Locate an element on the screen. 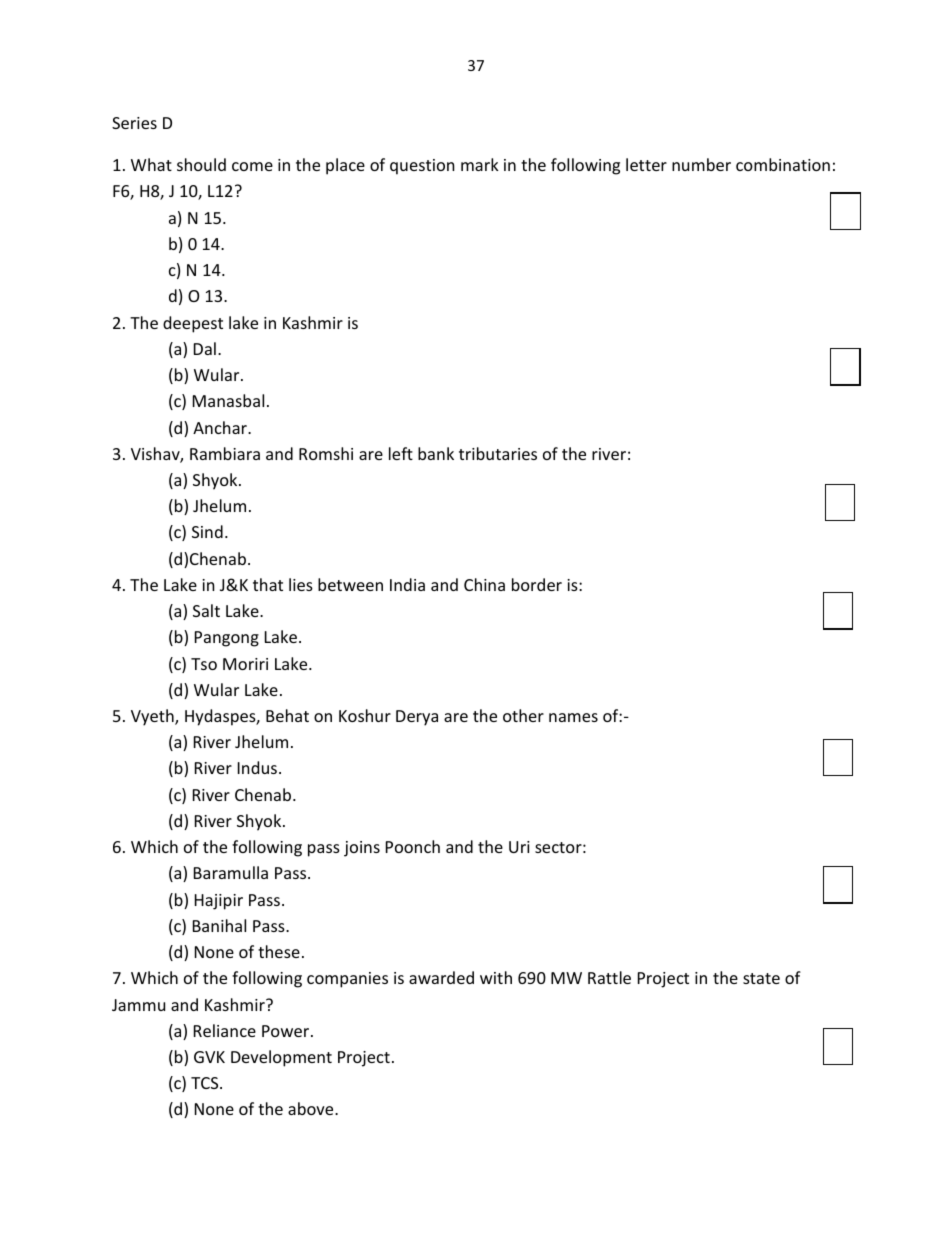  number is located at coordinates (701, 164).
